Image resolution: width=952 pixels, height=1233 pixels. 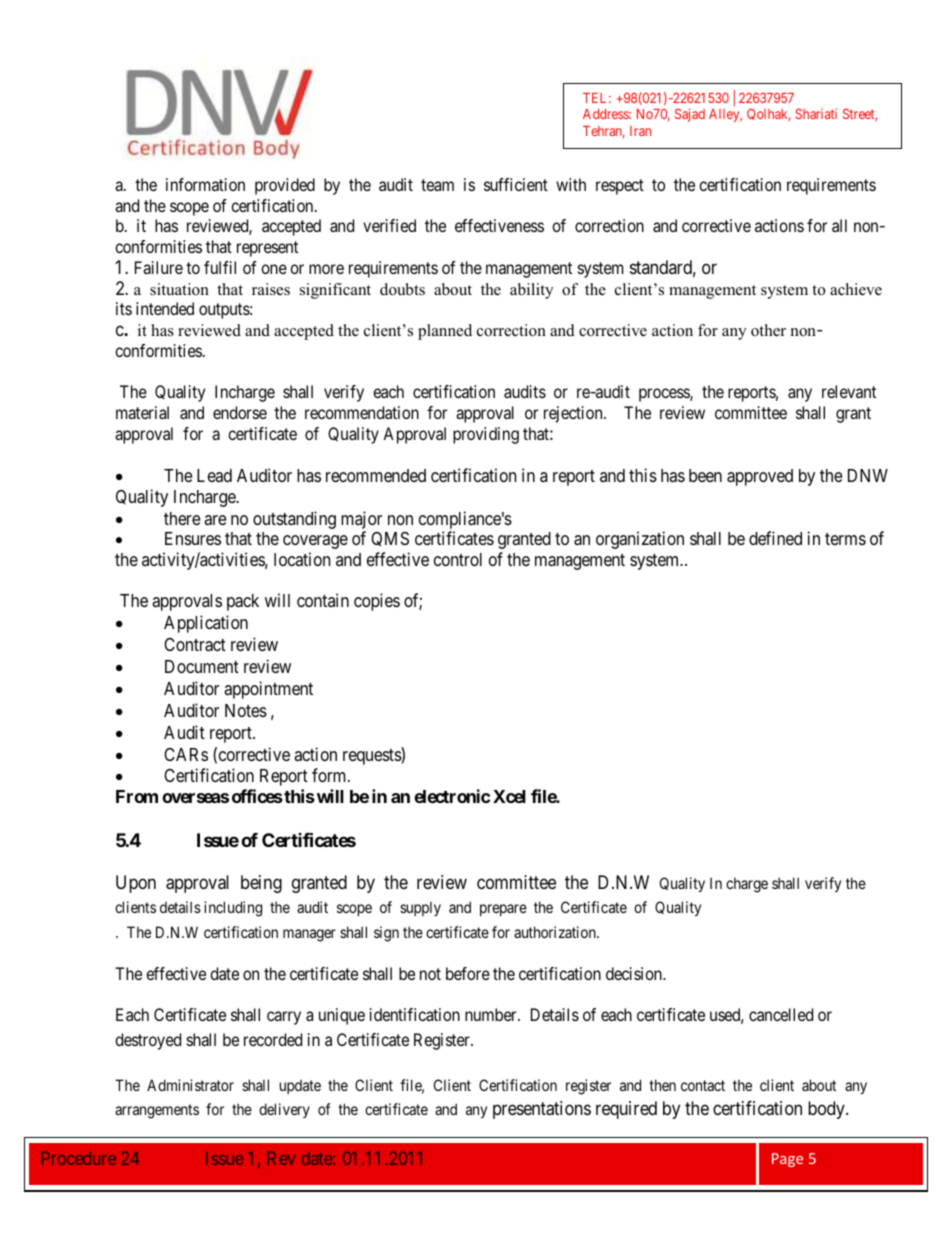 I want to click on copies, so click(x=377, y=602).
